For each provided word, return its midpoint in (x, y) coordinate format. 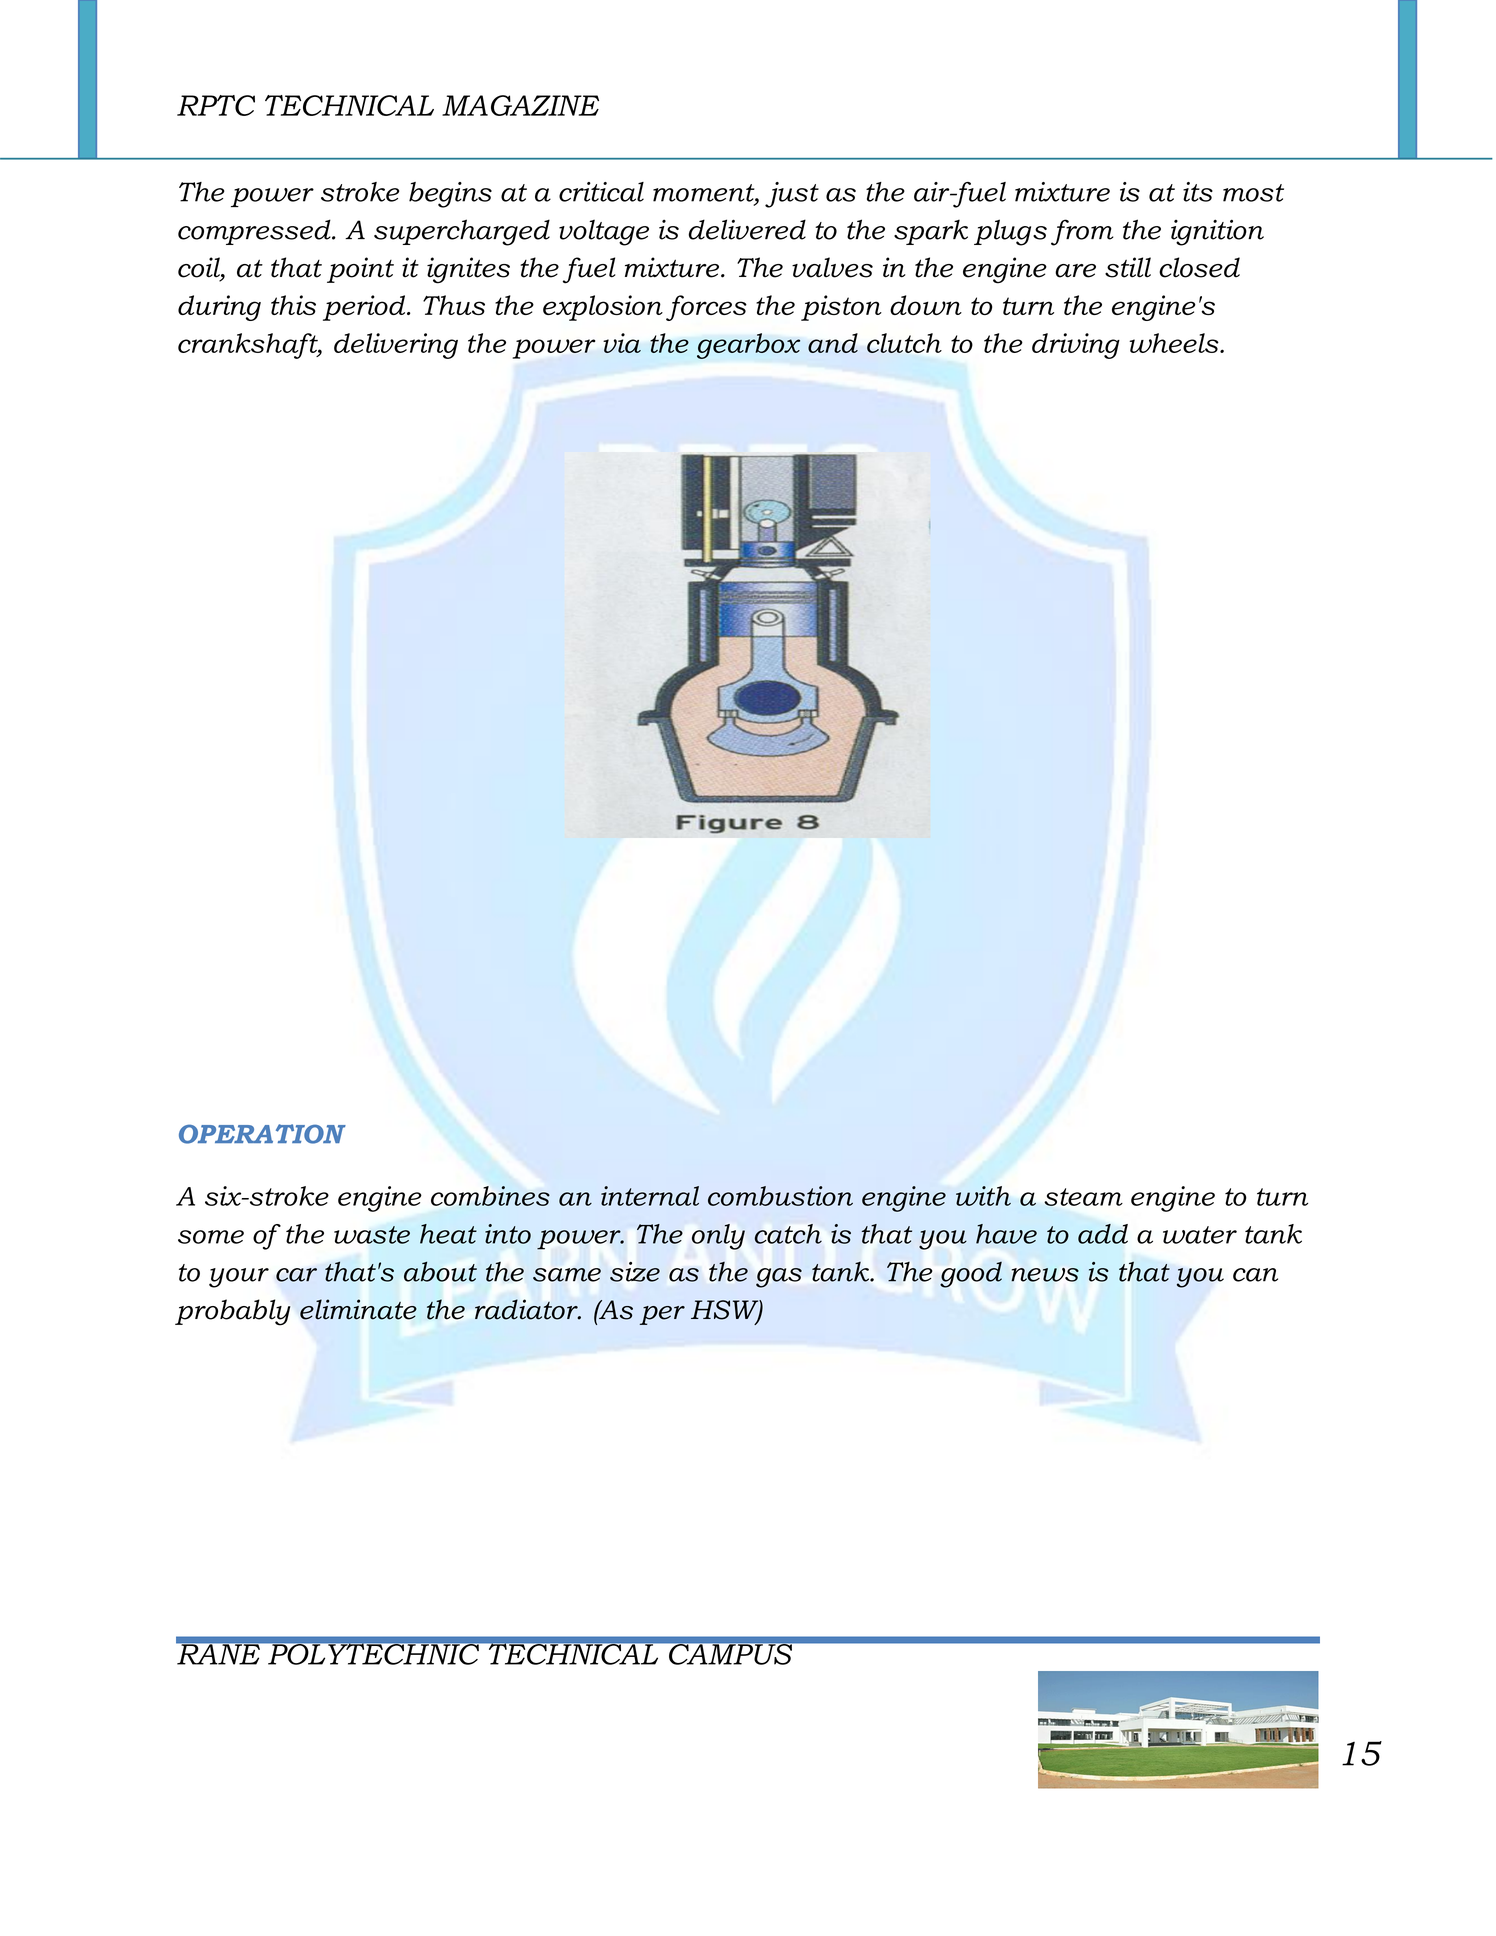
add (1103, 1234)
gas (779, 1278)
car (296, 1275)
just (792, 195)
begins (450, 195)
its (1198, 192)
